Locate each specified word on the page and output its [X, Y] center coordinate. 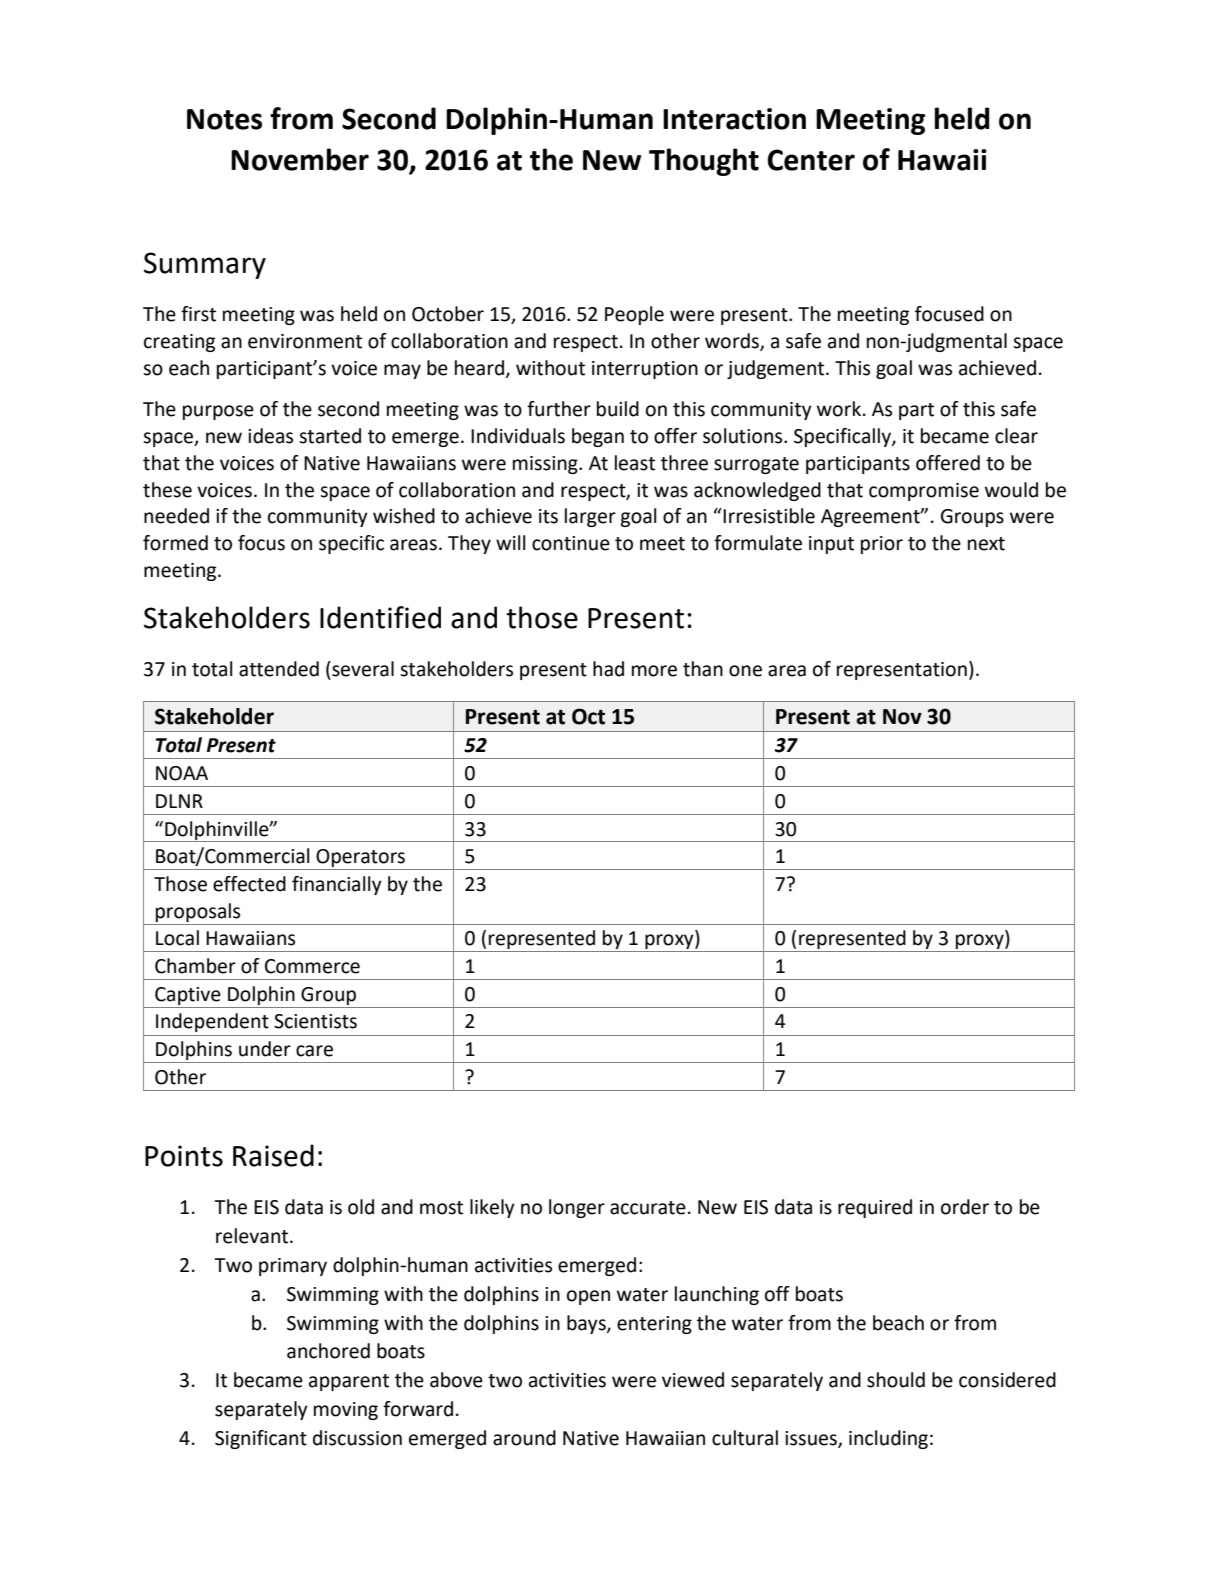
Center [811, 160]
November [300, 159]
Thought [704, 162]
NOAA [182, 773]
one [745, 671]
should [896, 1380]
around [524, 1438]
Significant [261, 1439]
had [608, 669]
